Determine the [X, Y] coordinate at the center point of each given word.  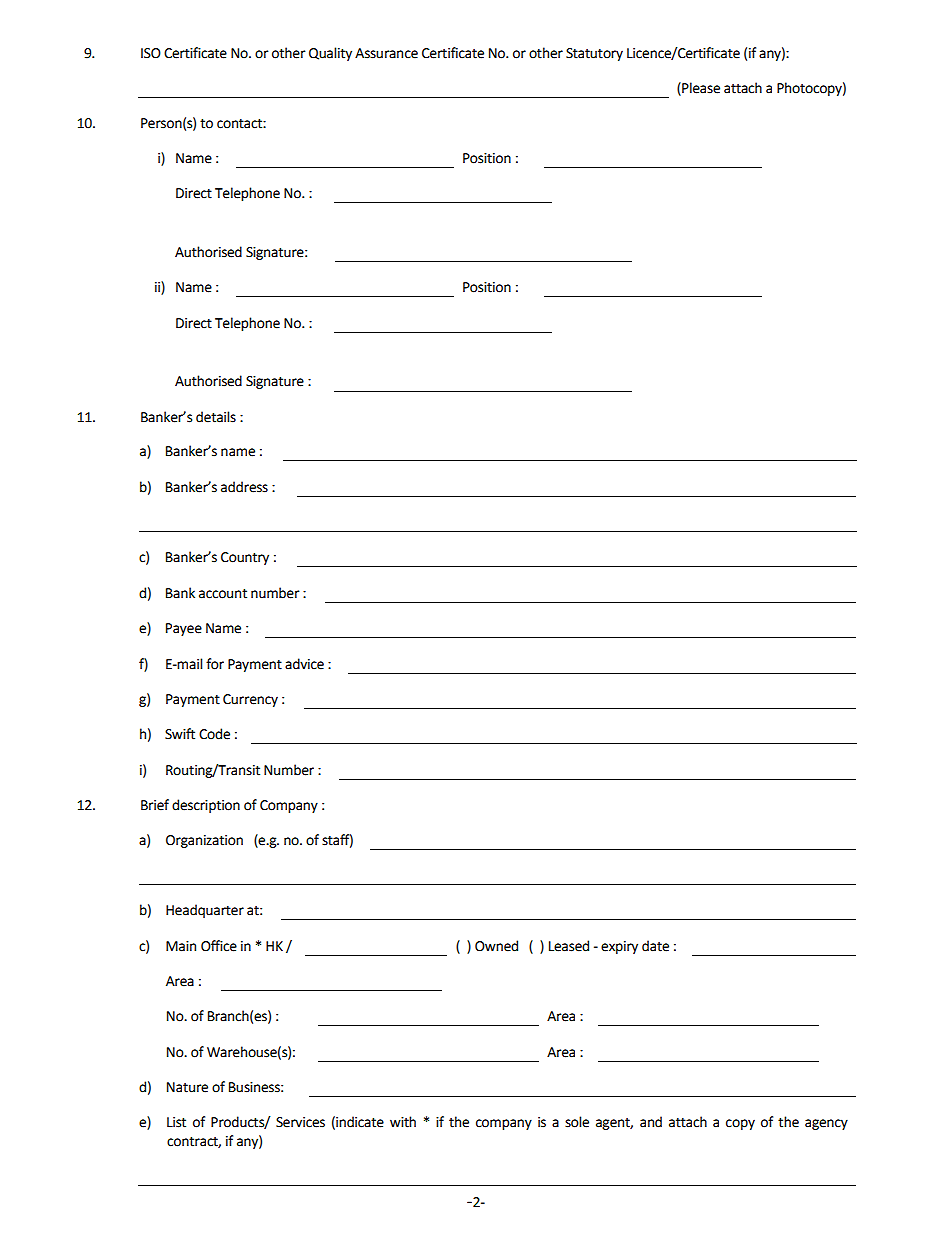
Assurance [386, 53]
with [403, 1122]
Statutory [594, 54]
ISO [151, 53]
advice [304, 664]
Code [214, 734]
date [655, 946]
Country [245, 558]
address [244, 487]
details [216, 417]
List [176, 1122]
